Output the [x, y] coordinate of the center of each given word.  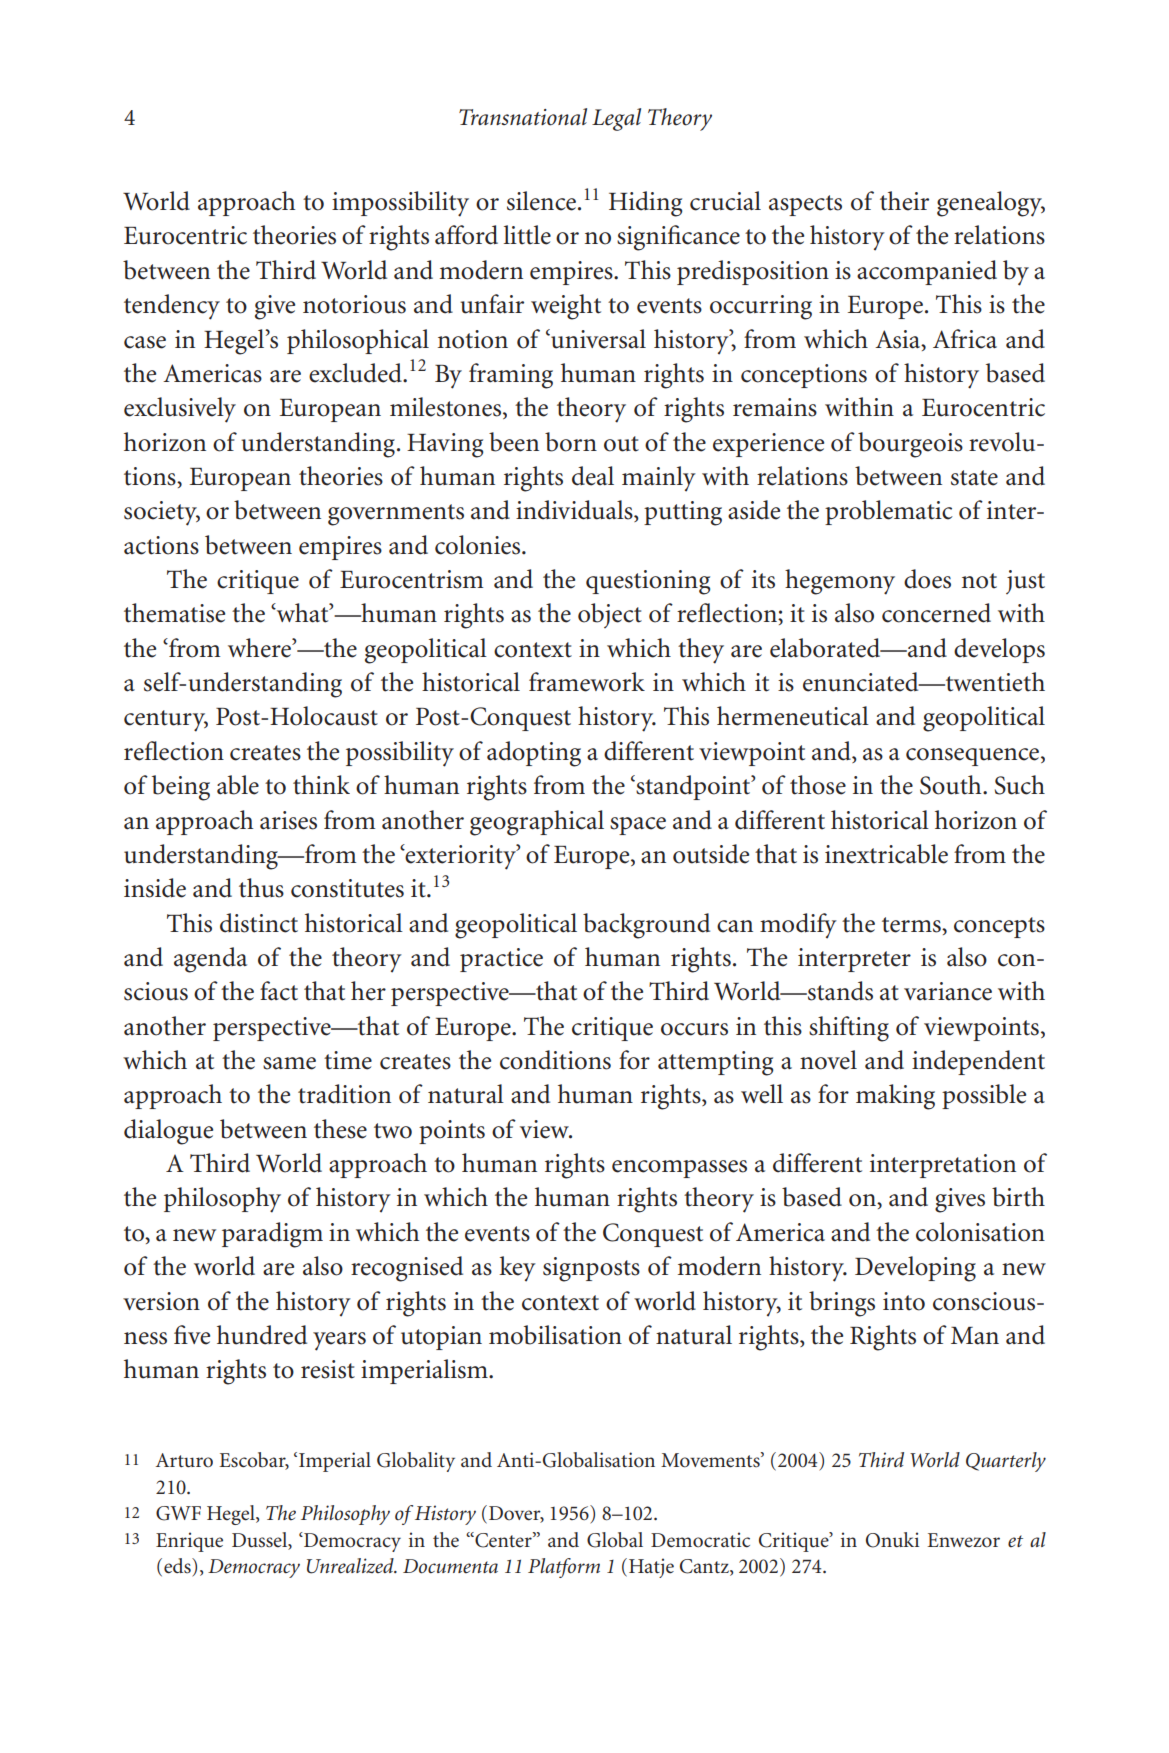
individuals [575, 511]
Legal [616, 119]
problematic [889, 512]
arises [288, 820]
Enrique [189, 1542]
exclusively [180, 410]
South [952, 785]
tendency [172, 307]
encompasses [679, 1169]
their [904, 201]
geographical [537, 823]
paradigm [272, 1235]
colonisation [980, 1232]
